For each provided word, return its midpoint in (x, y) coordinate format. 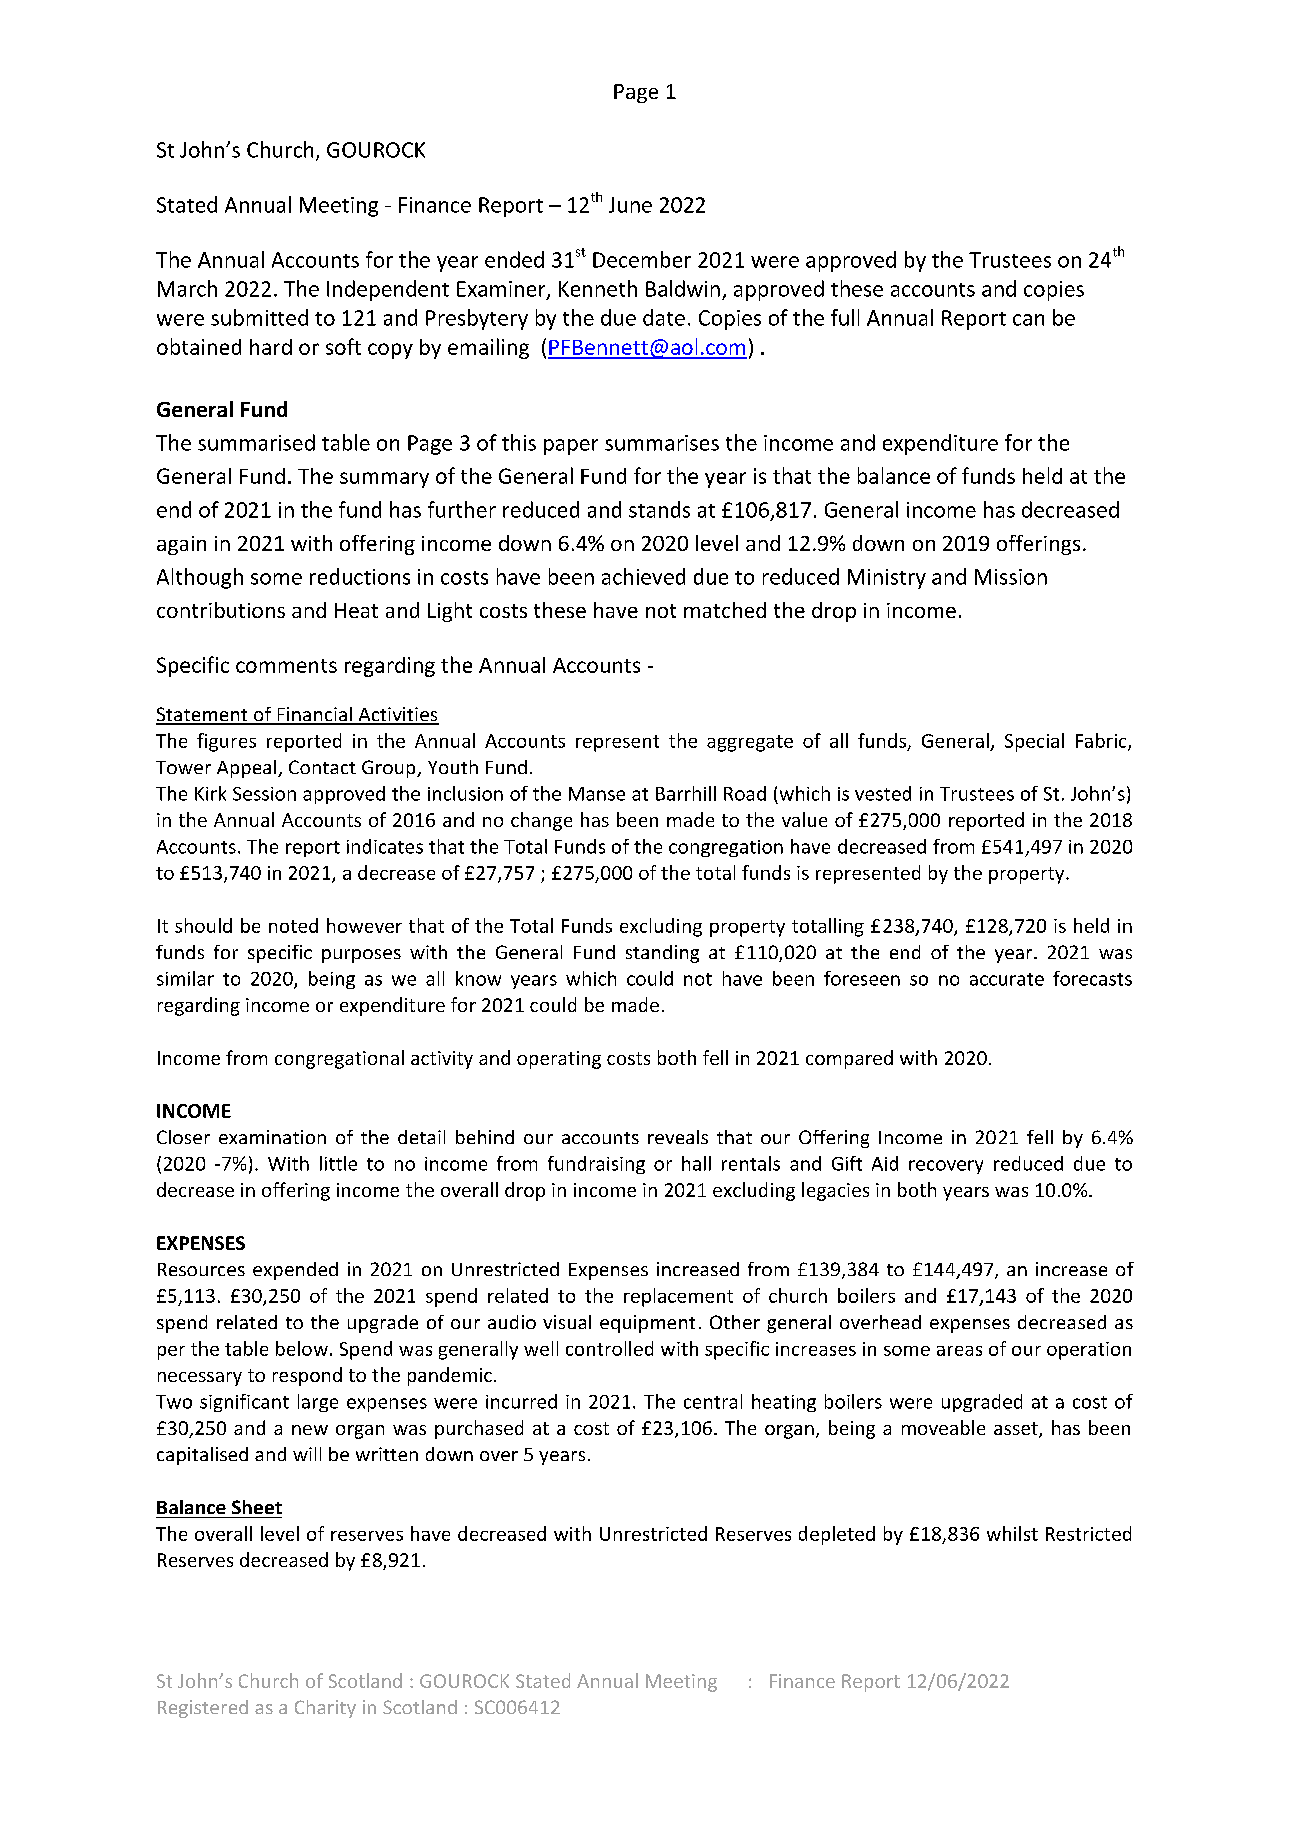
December (642, 259)
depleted (837, 1535)
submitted (259, 317)
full (845, 317)
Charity (325, 1709)
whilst (1012, 1533)
